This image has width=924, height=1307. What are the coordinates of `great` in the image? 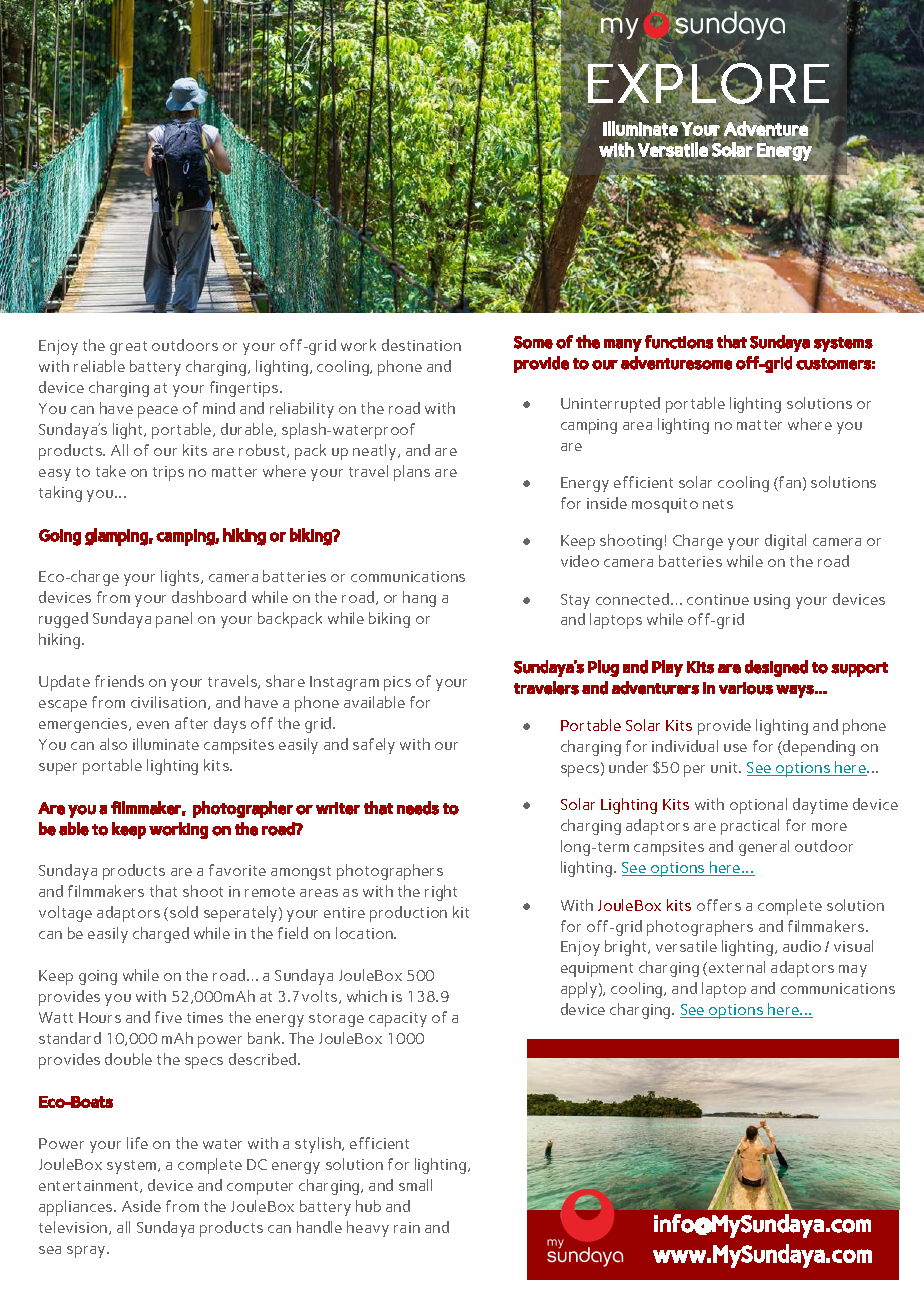 It's located at (128, 348).
